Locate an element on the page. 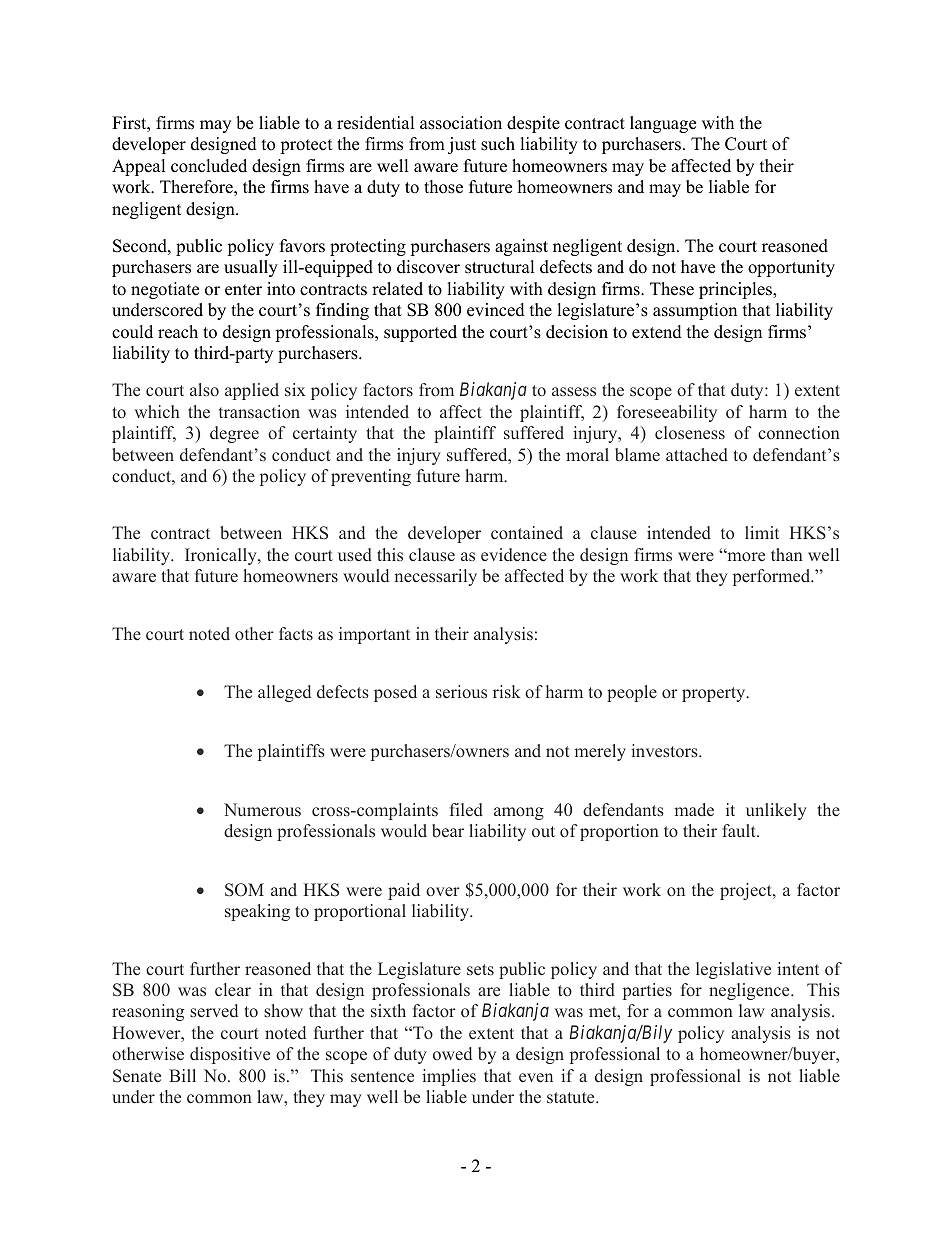 This image has width=952, height=1233. language is located at coordinates (663, 124).
